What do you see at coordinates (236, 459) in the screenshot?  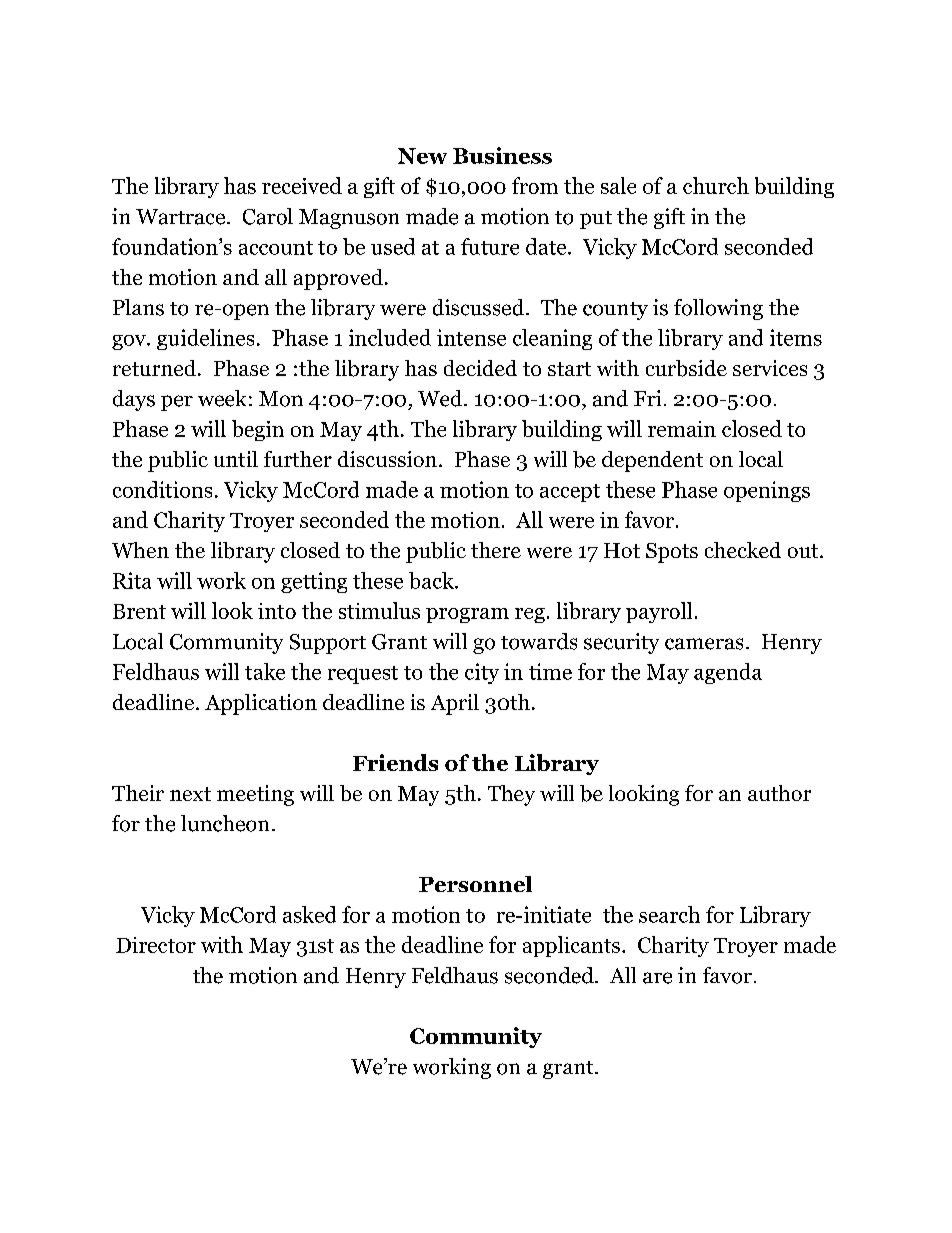 I see `until` at bounding box center [236, 459].
